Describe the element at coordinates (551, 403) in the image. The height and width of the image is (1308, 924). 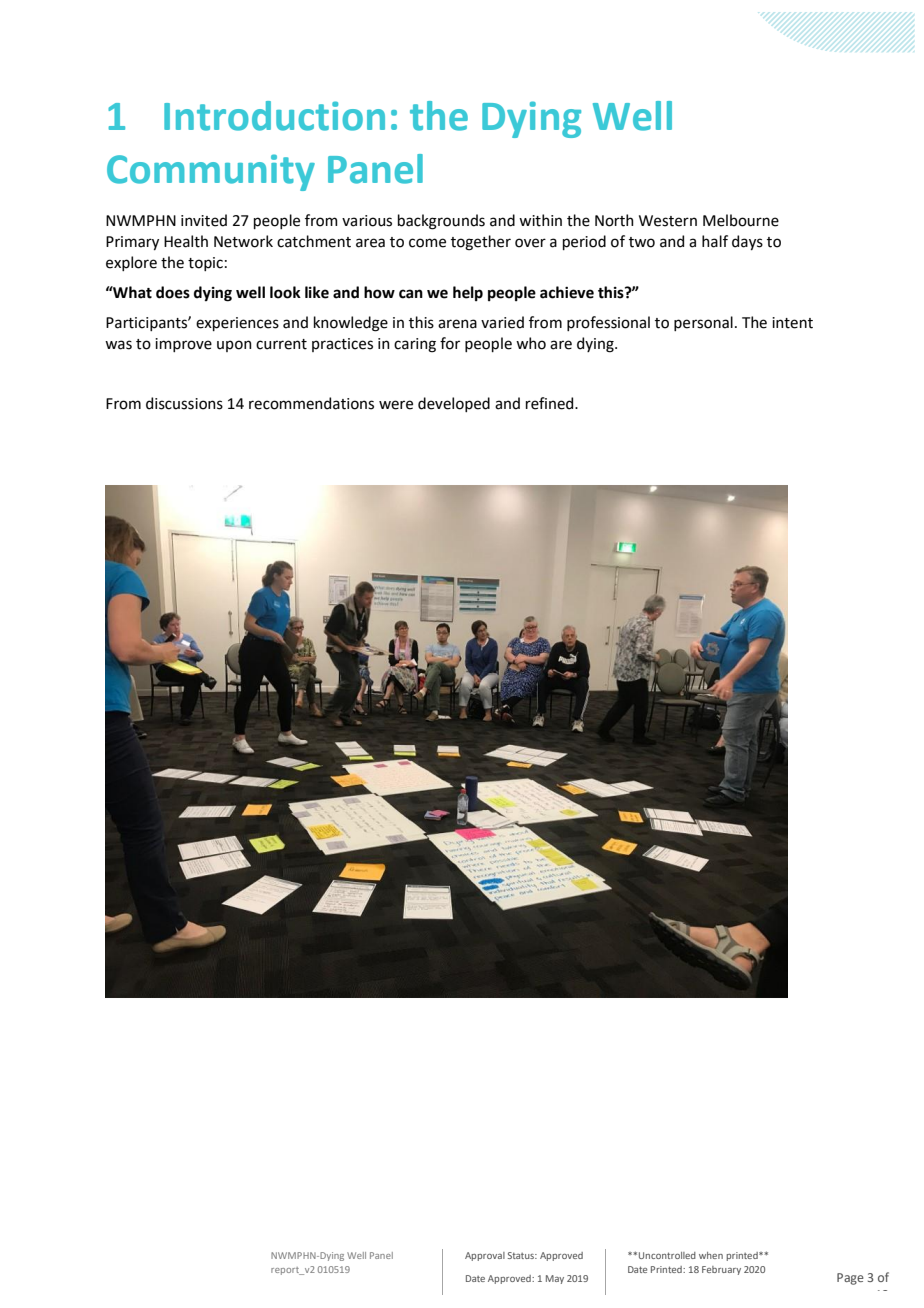
I see `refined` at that location.
